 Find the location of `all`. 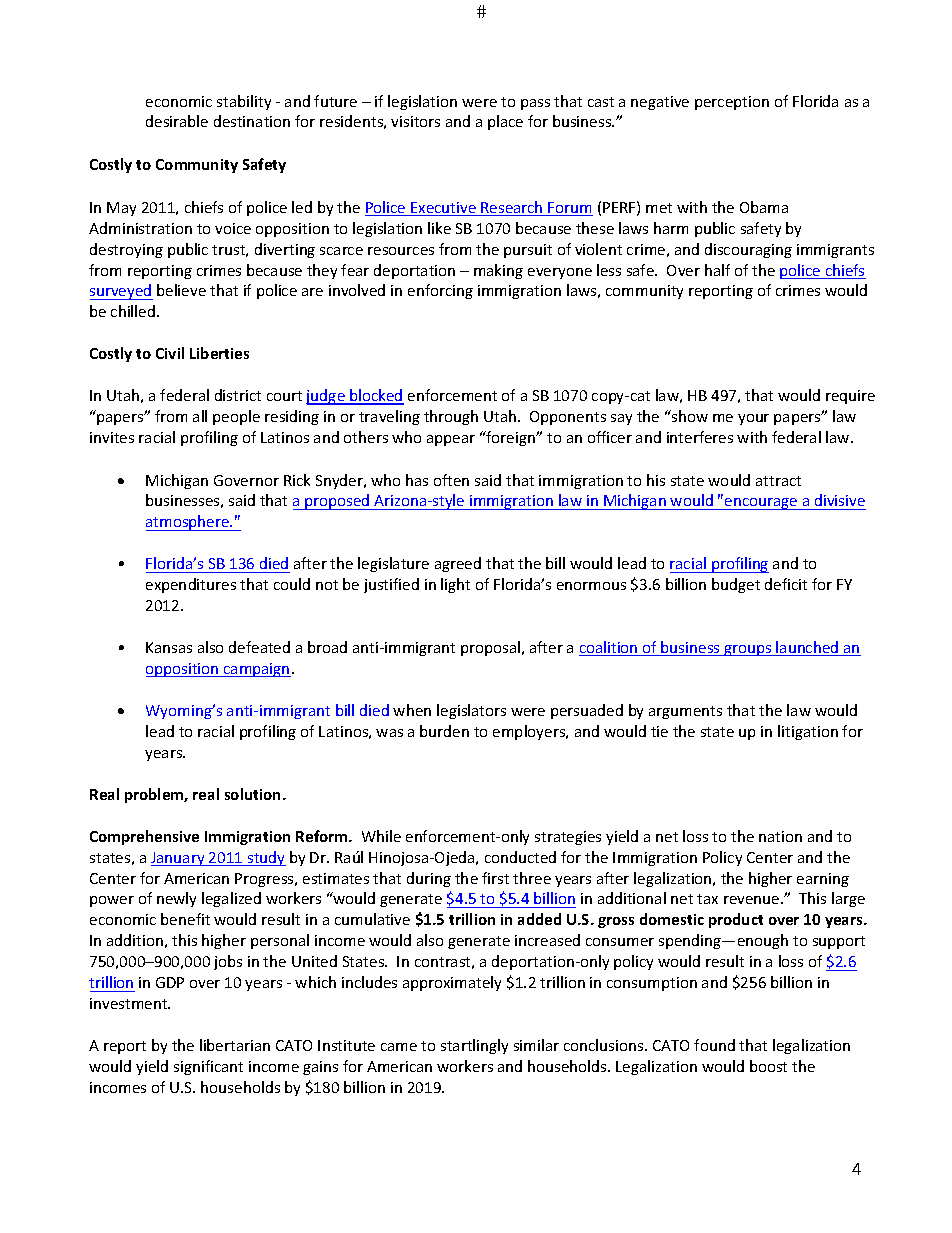

all is located at coordinates (200, 416).
